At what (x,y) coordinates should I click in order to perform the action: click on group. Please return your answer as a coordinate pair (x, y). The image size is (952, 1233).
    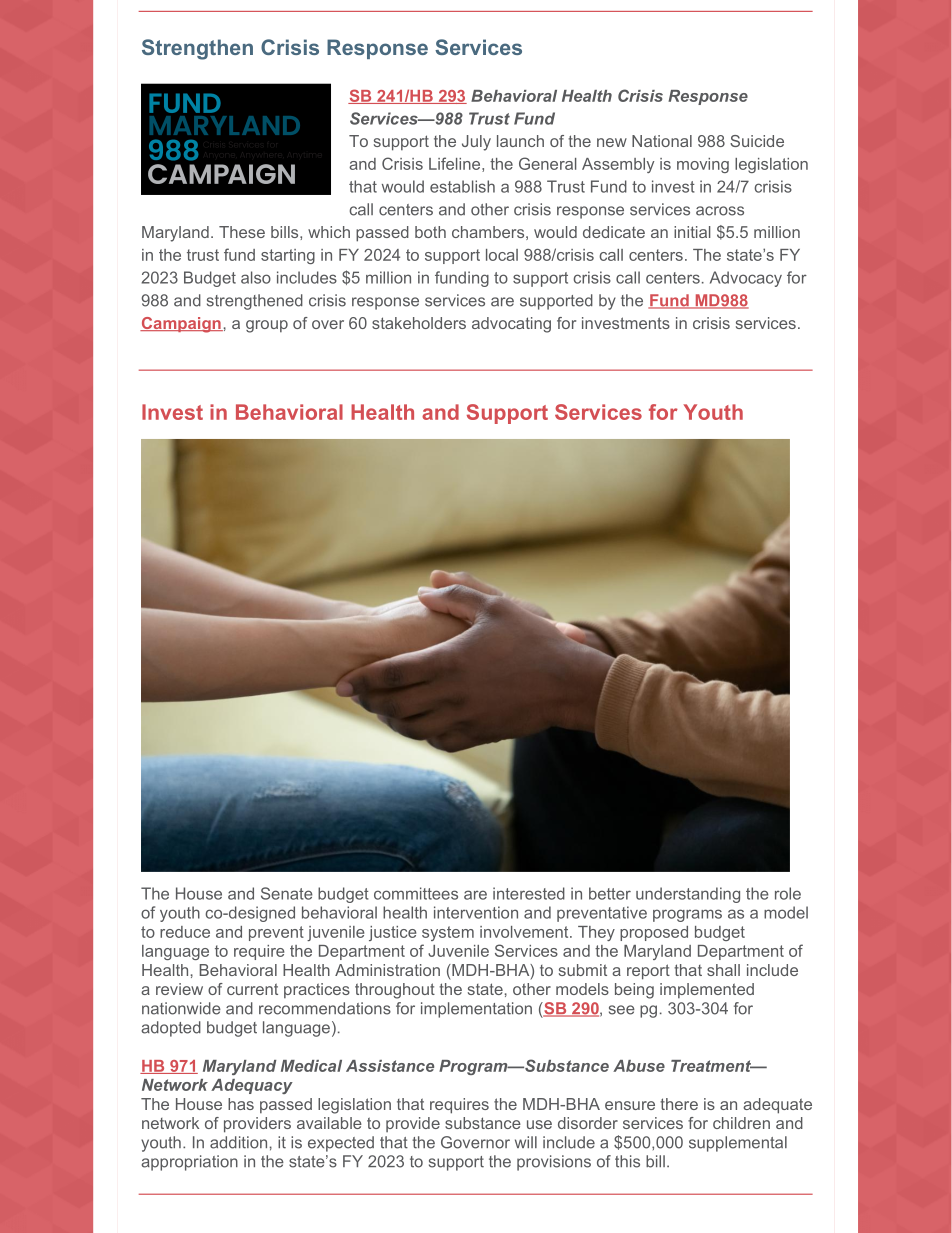
    Looking at the image, I should click on (267, 326).
